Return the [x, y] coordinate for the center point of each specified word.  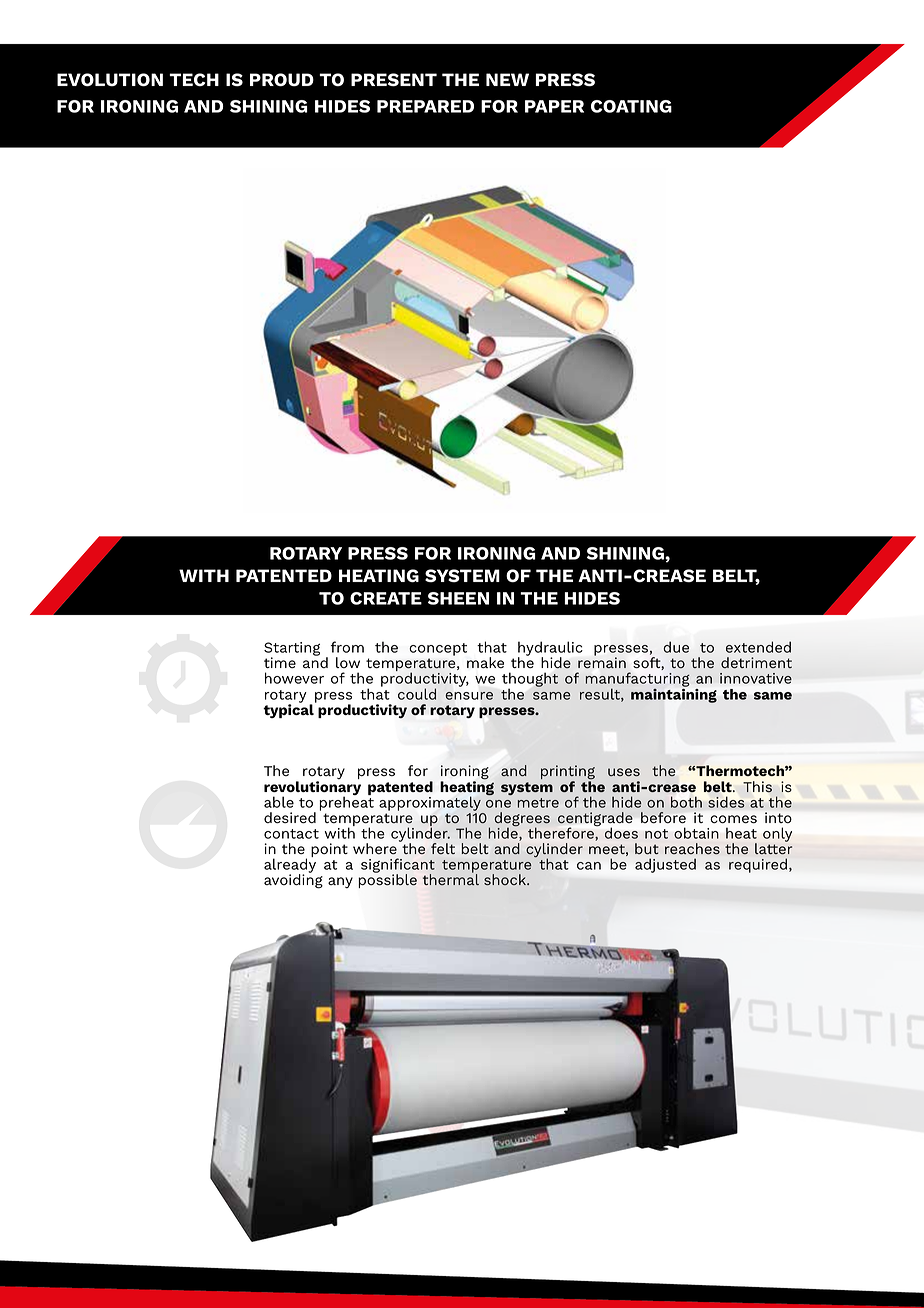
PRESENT [394, 80]
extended [758, 647]
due [676, 647]
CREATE [386, 598]
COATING [631, 106]
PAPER [554, 106]
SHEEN [458, 598]
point [329, 850]
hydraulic [550, 650]
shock [506, 879]
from [347, 647]
